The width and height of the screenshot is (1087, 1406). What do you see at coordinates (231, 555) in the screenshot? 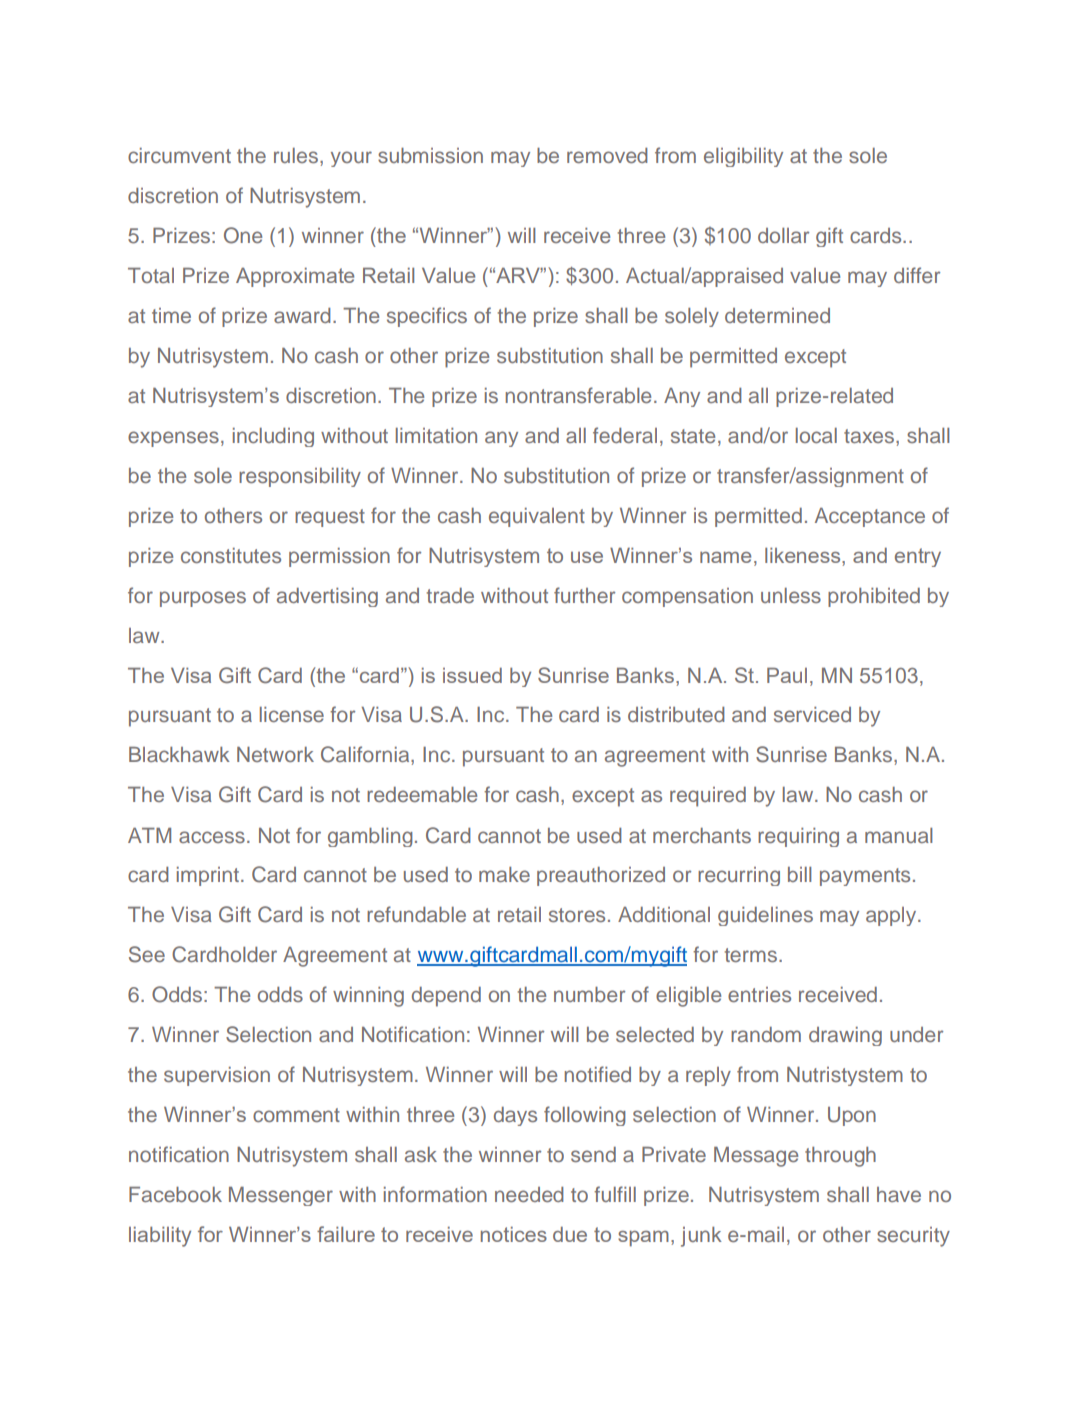
I see `constitutes` at bounding box center [231, 555].
